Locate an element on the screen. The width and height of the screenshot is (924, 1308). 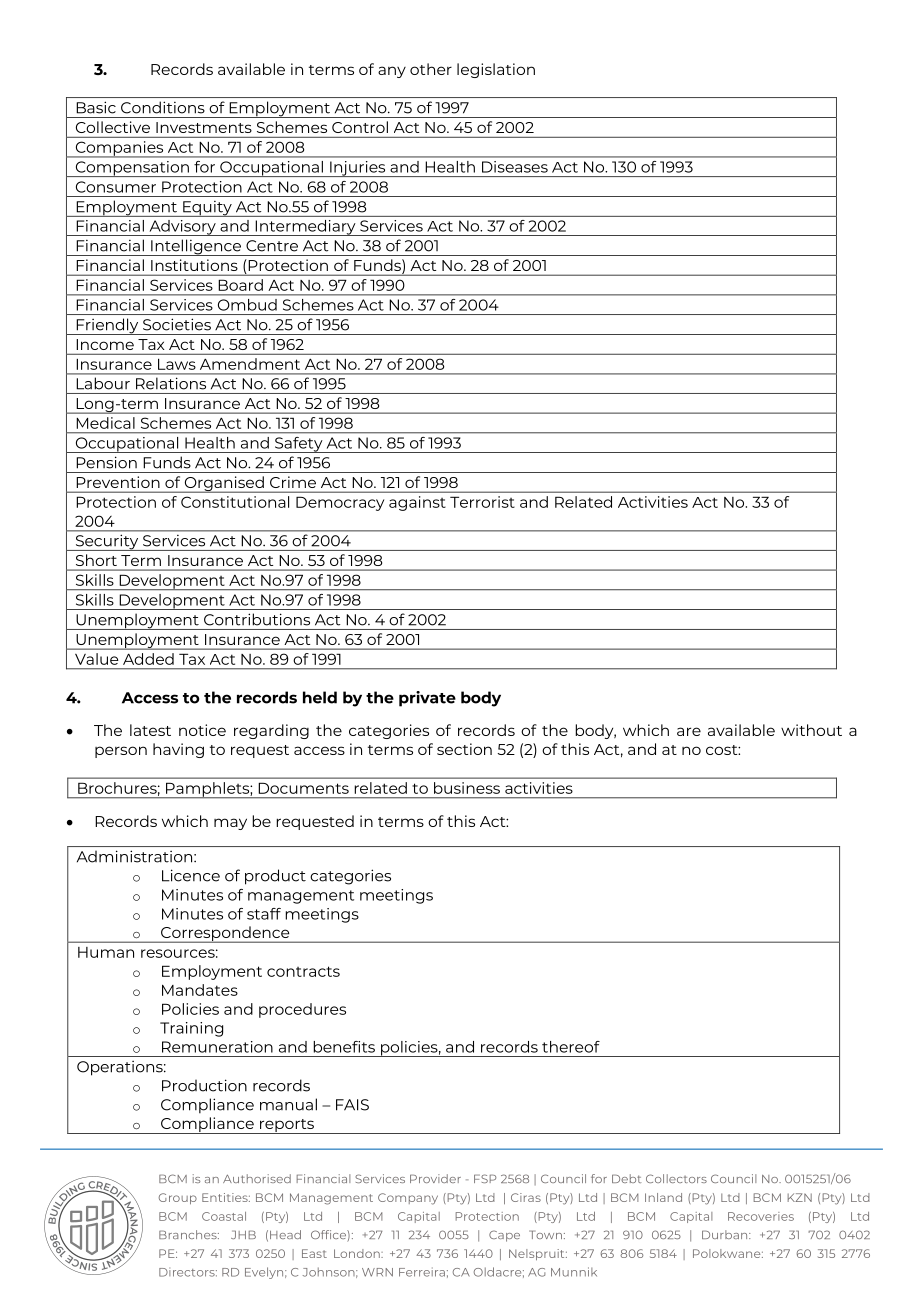
other is located at coordinates (431, 69).
